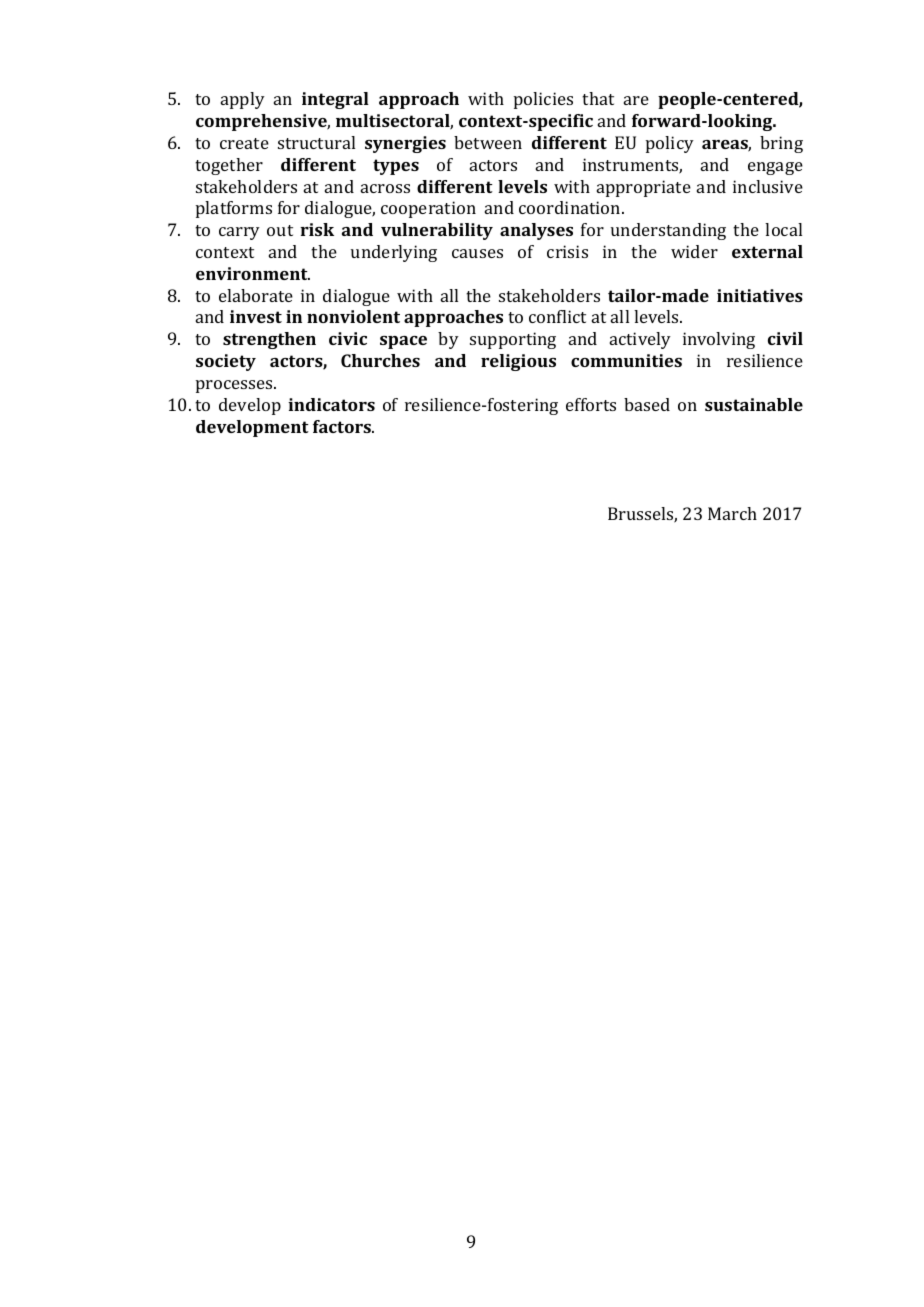  Describe the element at coordinates (335, 100) in the screenshot. I see `integral` at that location.
